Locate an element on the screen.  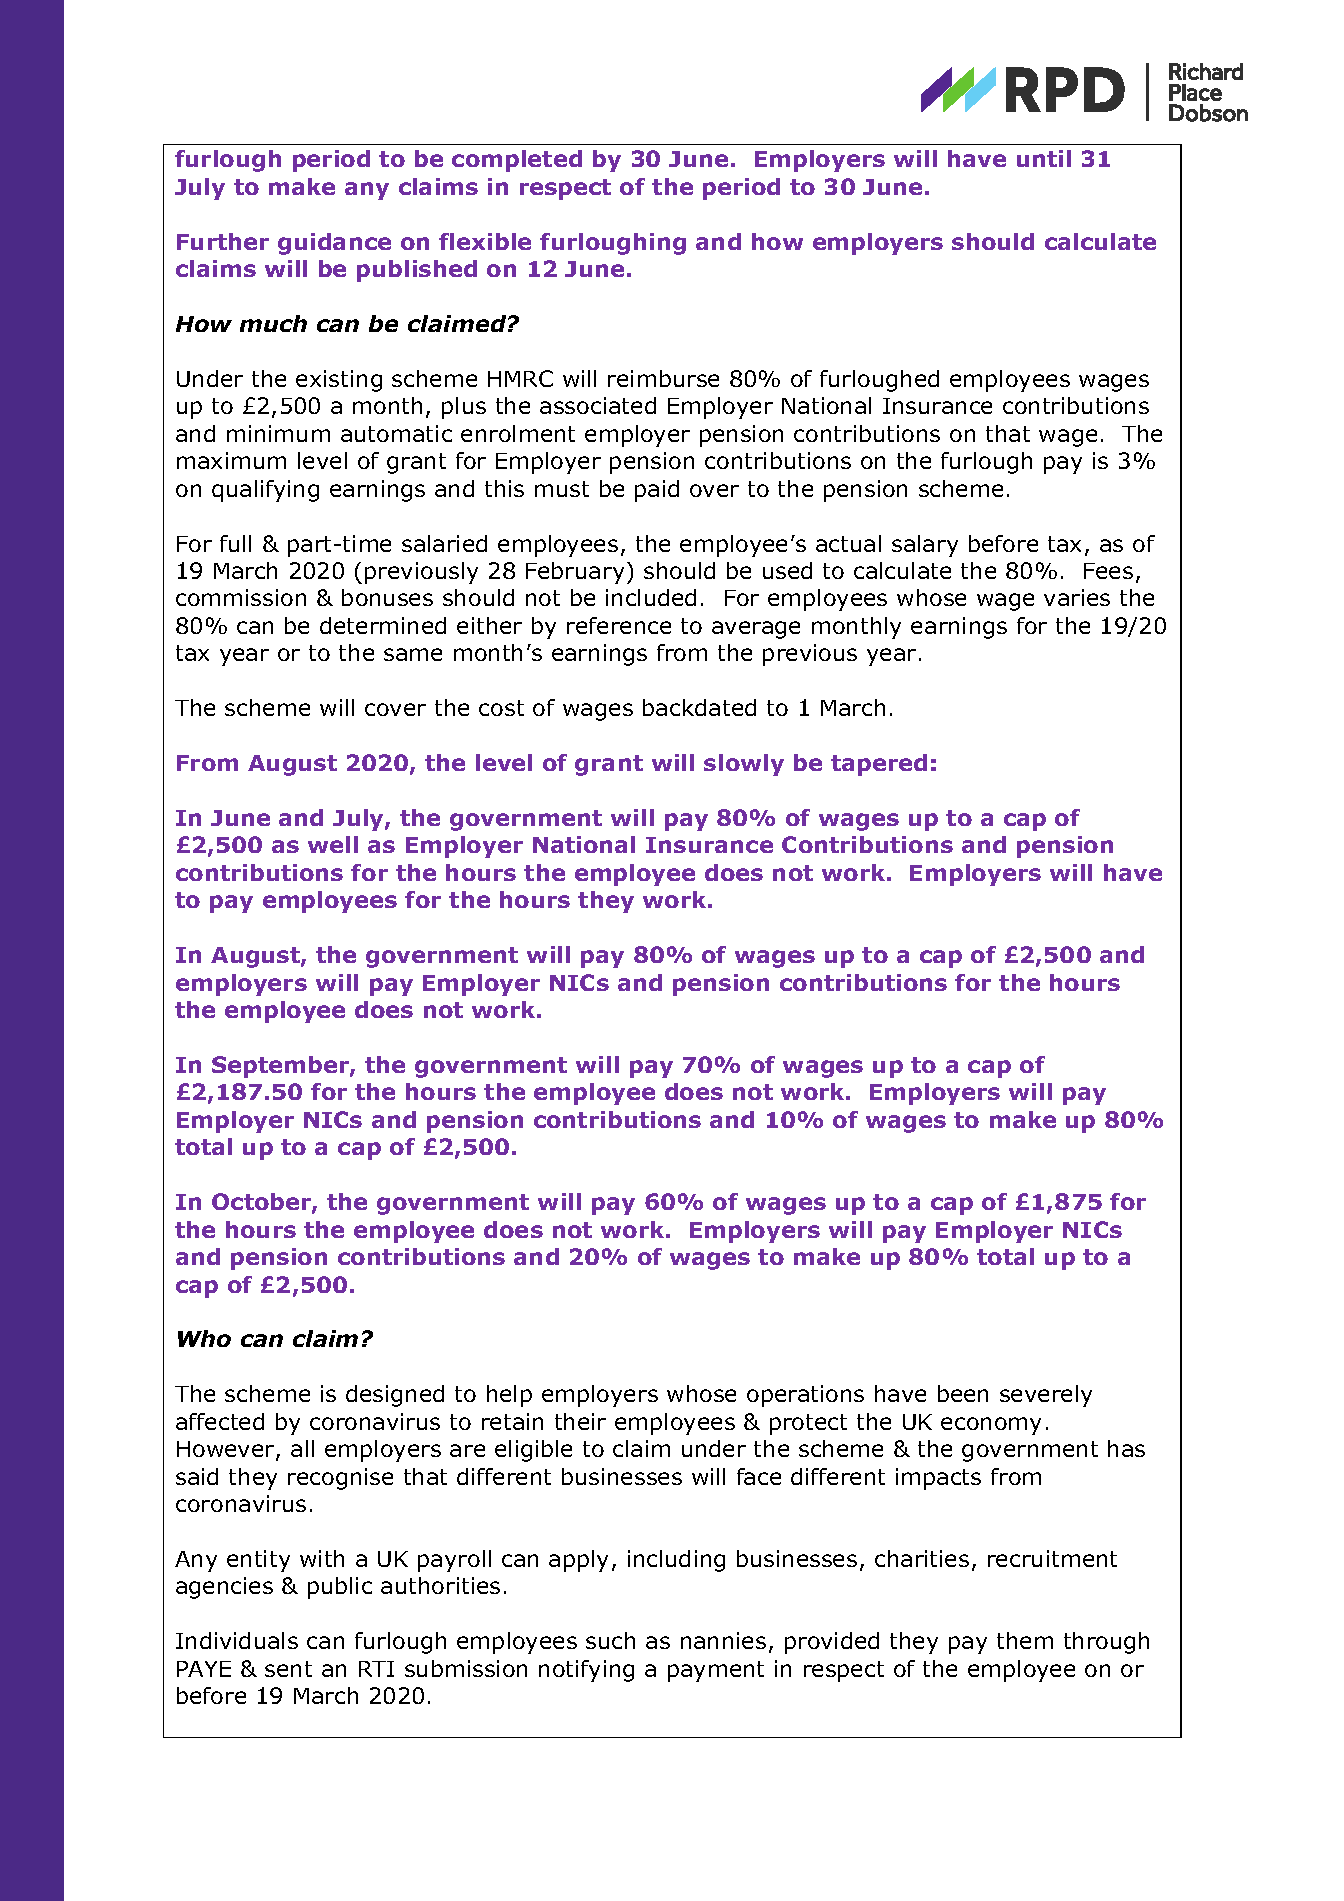
tapered is located at coordinates (879, 765).
